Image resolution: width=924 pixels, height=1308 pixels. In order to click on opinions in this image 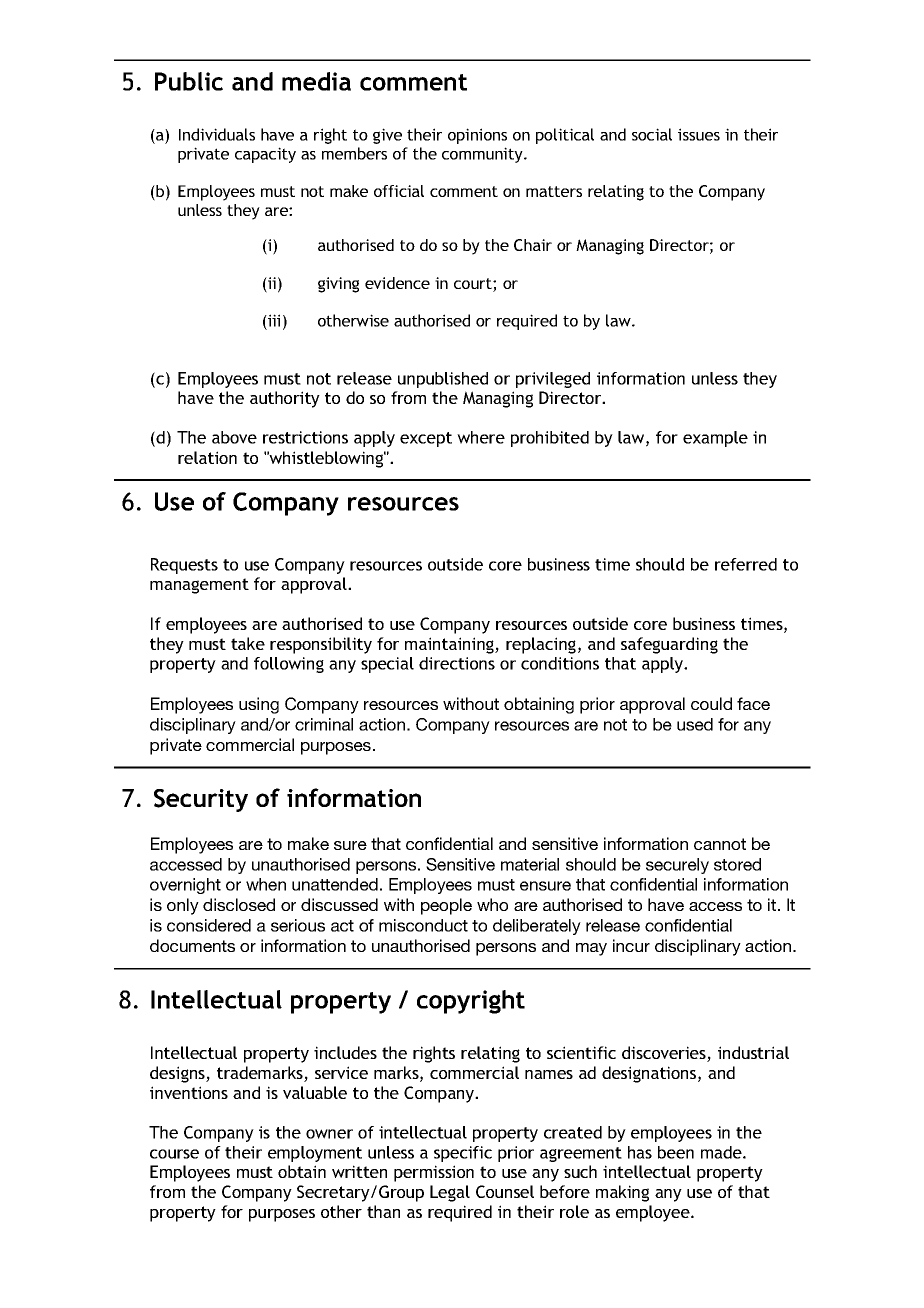, I will do `click(477, 136)`.
